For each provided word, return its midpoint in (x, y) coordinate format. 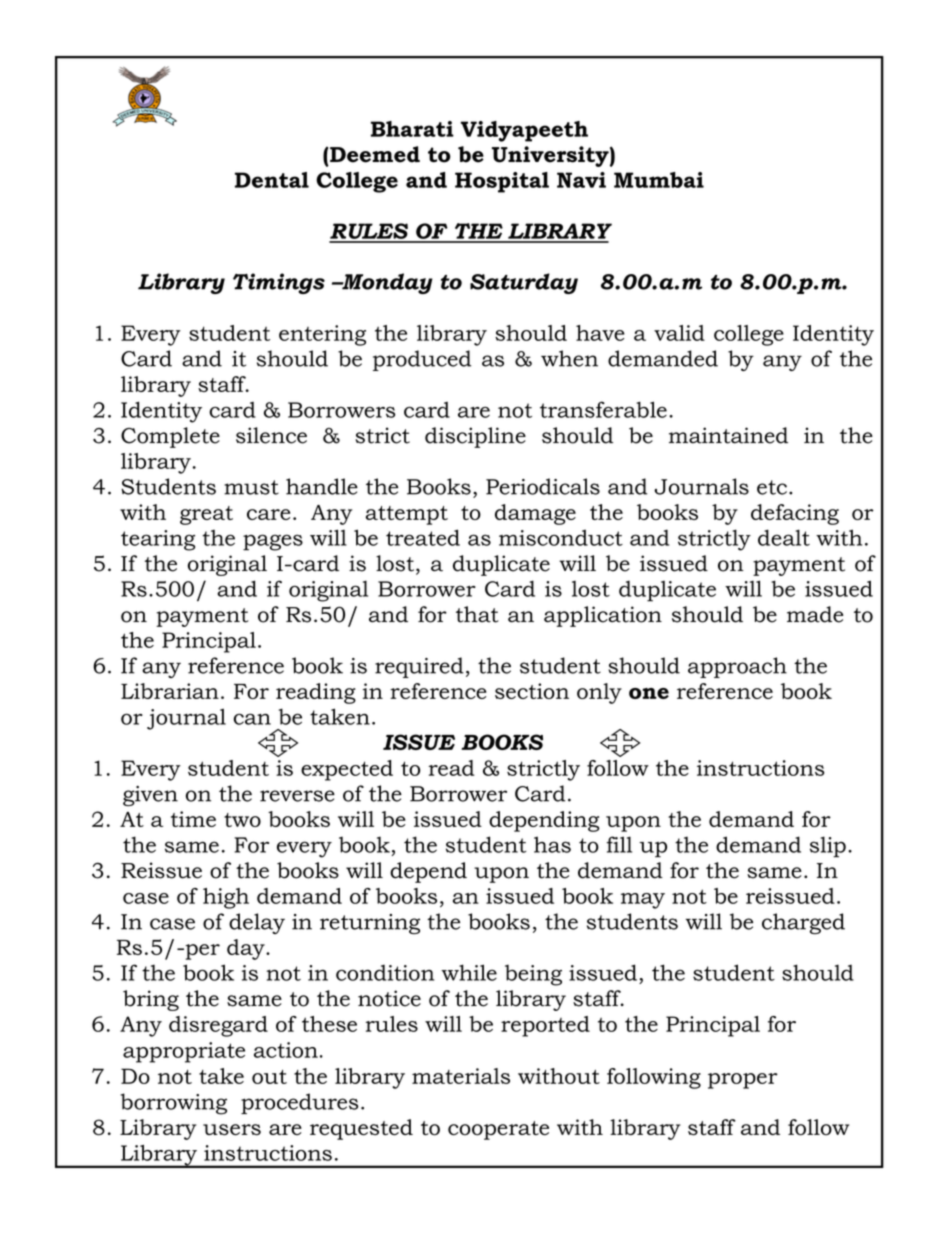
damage (535, 514)
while (469, 972)
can (252, 719)
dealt (784, 537)
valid (679, 333)
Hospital (502, 182)
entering (322, 335)
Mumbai (659, 180)
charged (803, 923)
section (532, 691)
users (232, 1130)
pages (273, 542)
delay (257, 923)
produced (422, 360)
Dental (272, 180)
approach (737, 667)
